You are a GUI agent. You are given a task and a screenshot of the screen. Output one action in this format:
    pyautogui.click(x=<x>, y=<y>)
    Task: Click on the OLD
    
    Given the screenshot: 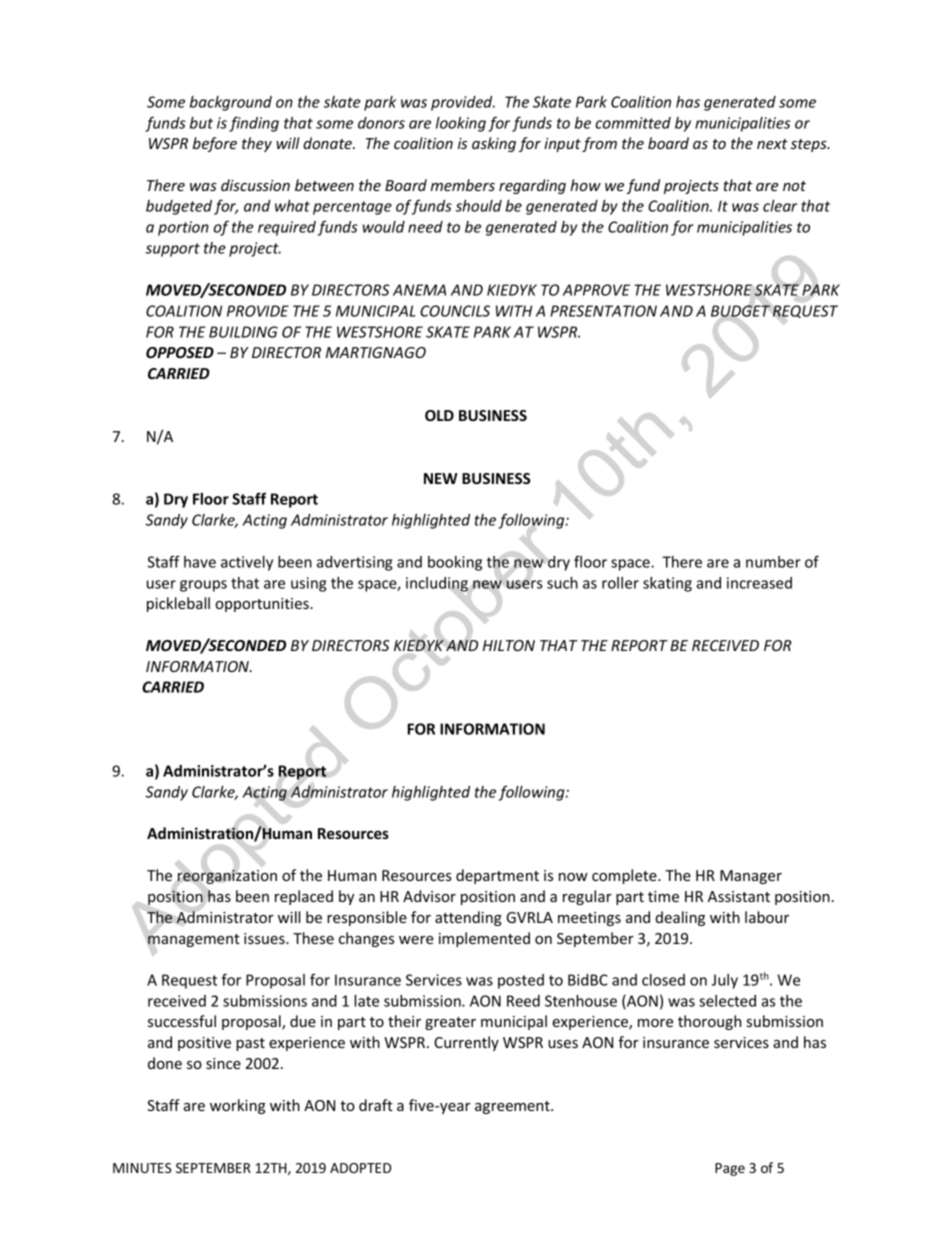 What is the action you would take?
    pyautogui.click(x=439, y=415)
